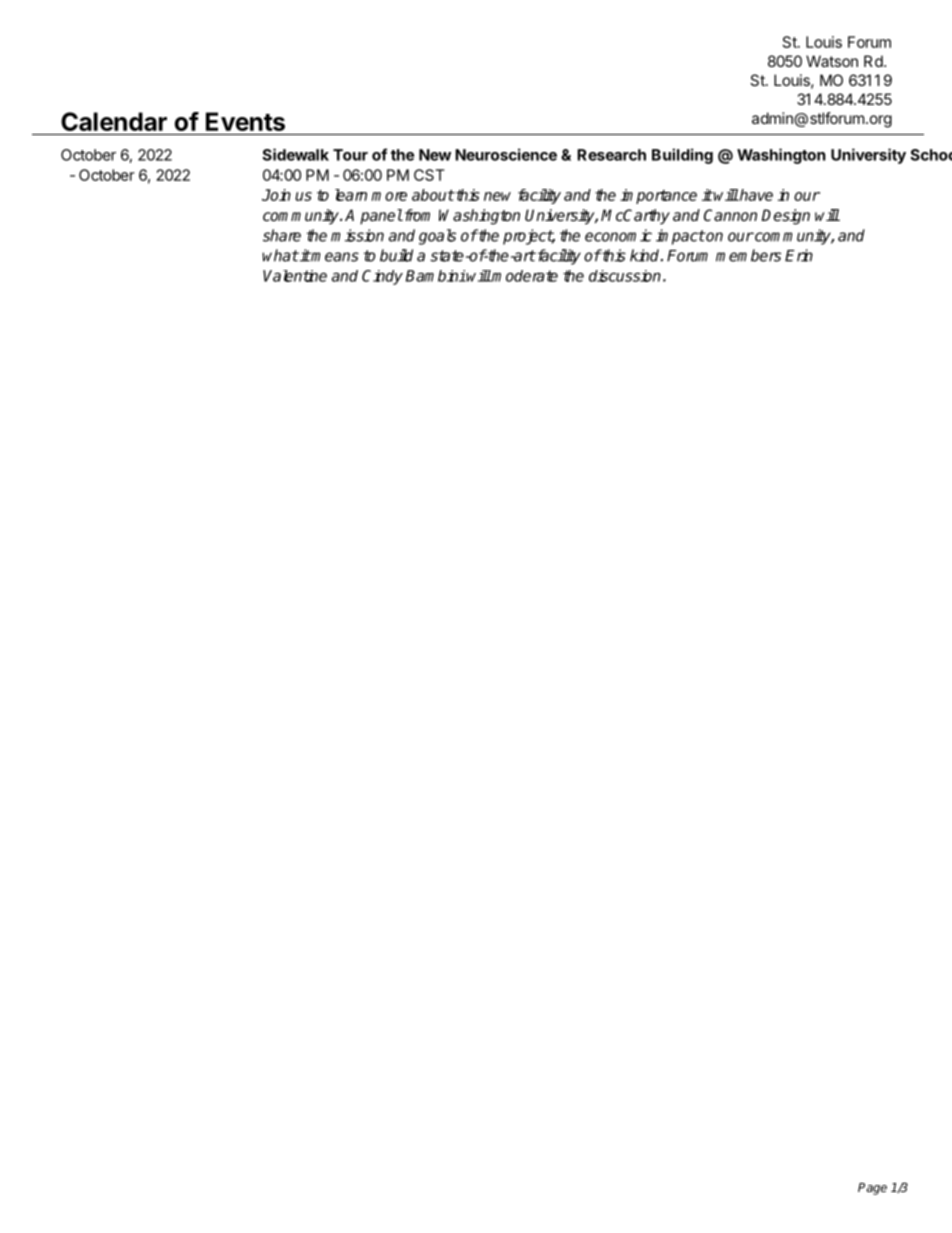  Describe the element at coordinates (625, 276) in the screenshot. I see `discussion` at that location.
